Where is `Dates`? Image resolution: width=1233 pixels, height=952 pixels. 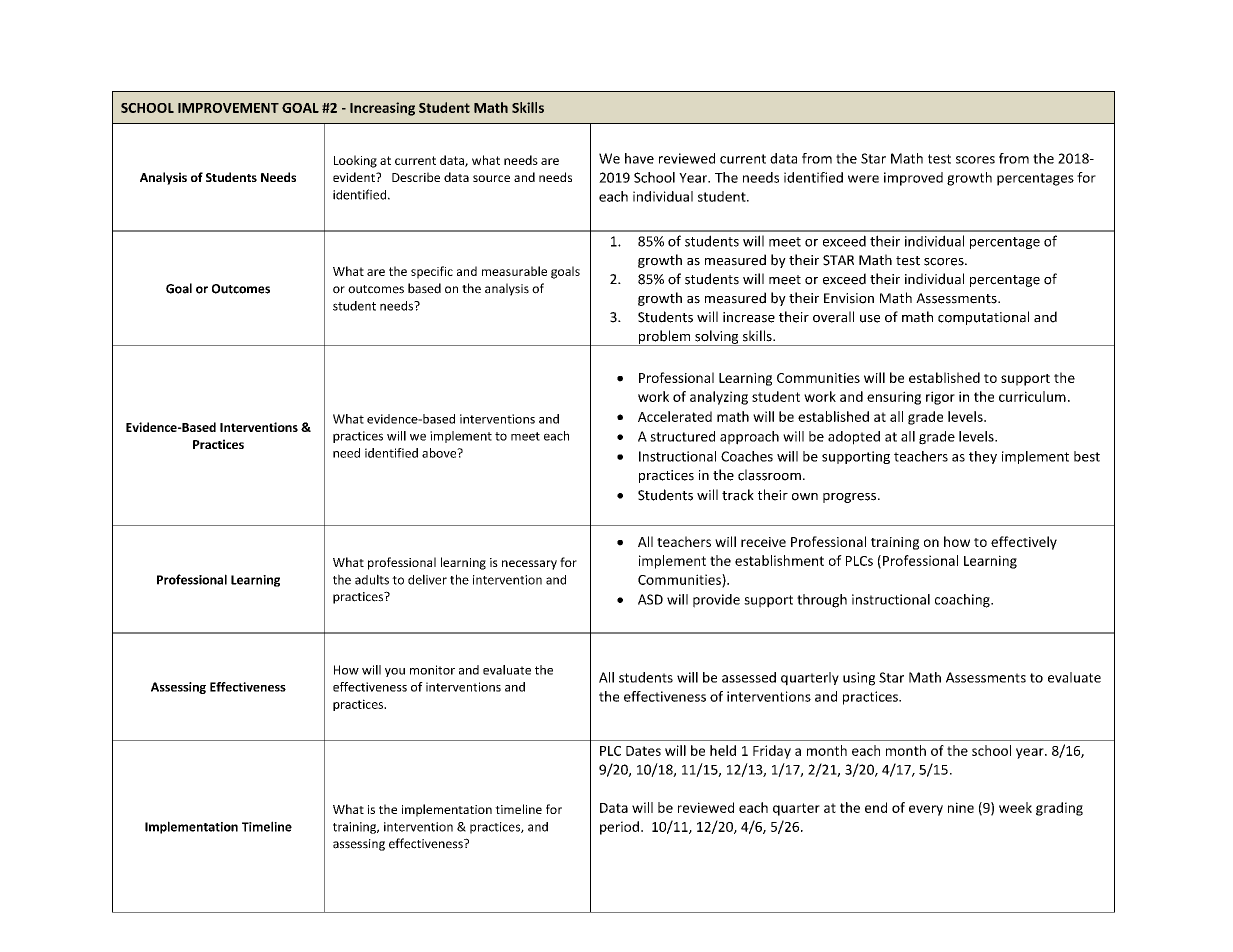 Dates is located at coordinates (643, 751).
